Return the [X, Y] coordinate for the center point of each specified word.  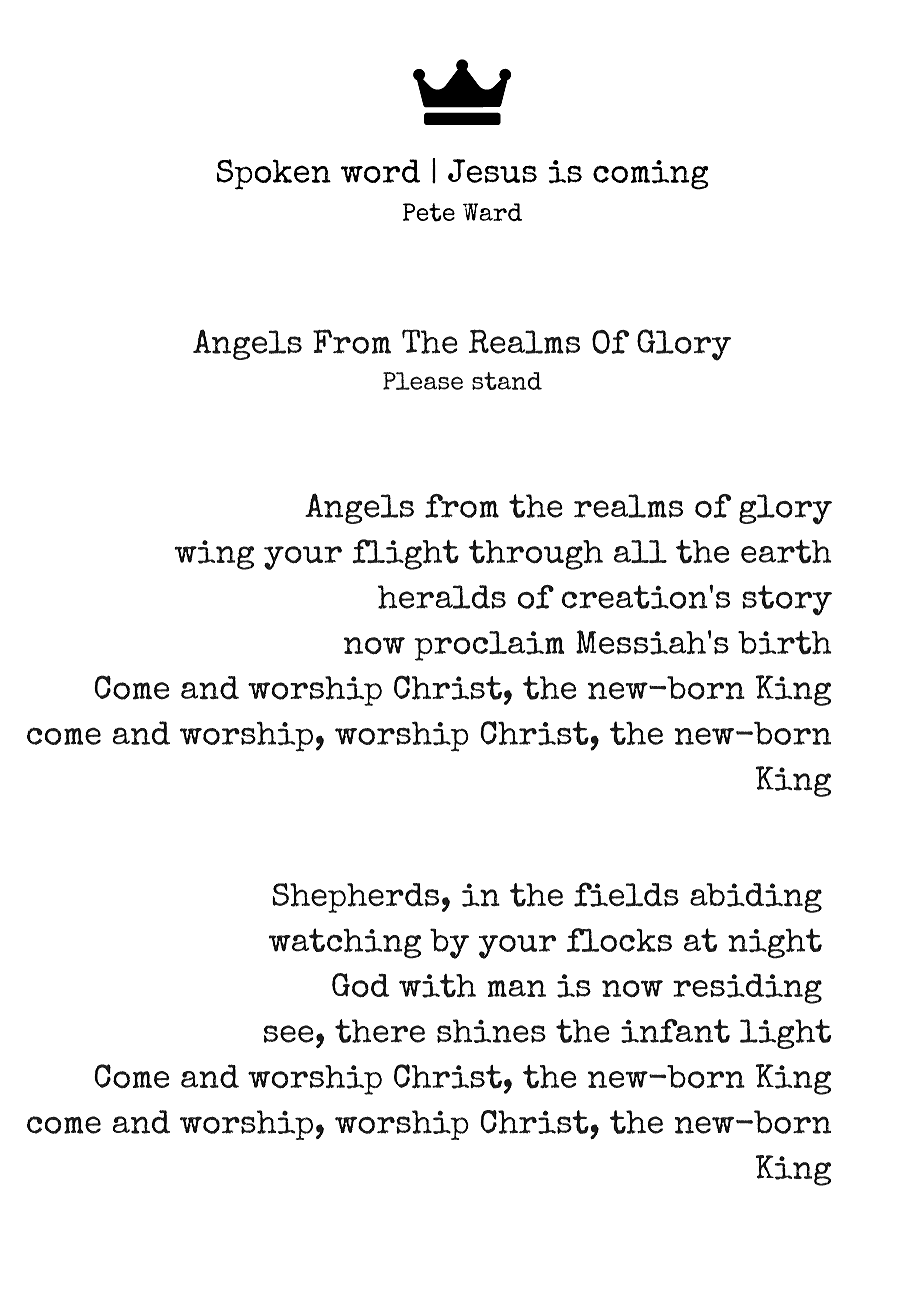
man [516, 988]
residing [747, 988]
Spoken [274, 174]
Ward [492, 212]
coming [651, 175]
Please [423, 381]
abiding [756, 898]
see [289, 1034]
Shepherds [355, 898]
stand [507, 381]
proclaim [489, 646]
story [787, 600]
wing [214, 555]
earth [786, 552]
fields [626, 894]
